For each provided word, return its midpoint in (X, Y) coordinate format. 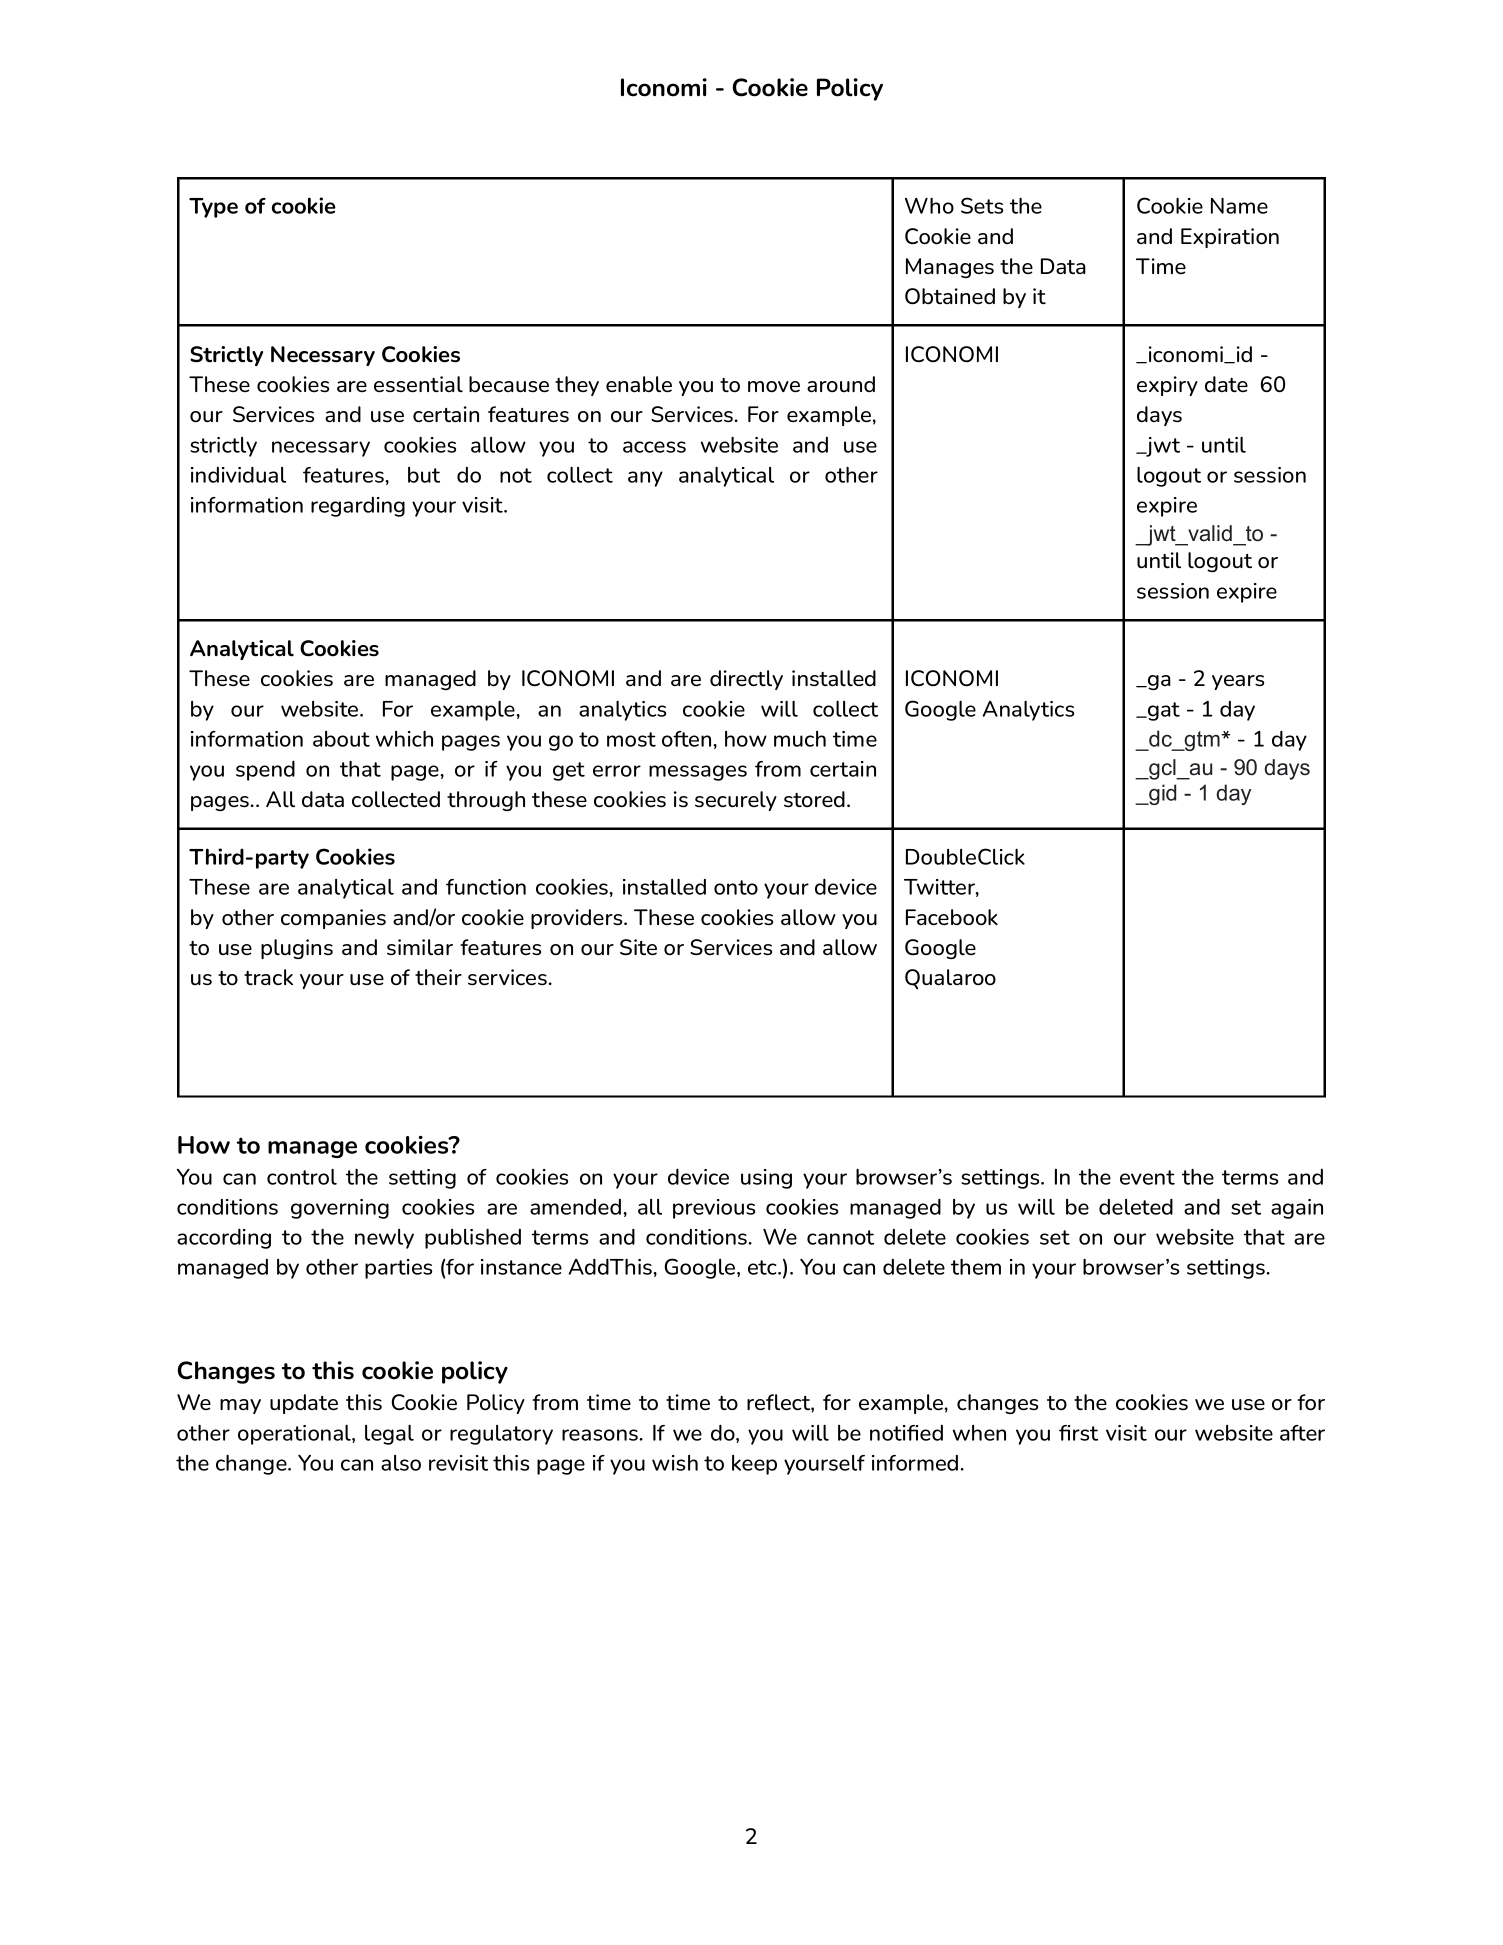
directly (746, 680)
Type (213, 208)
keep (754, 1465)
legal (389, 1434)
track (268, 977)
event (1147, 1177)
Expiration (1230, 238)
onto (736, 887)
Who (929, 205)
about (341, 739)
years (1238, 682)
